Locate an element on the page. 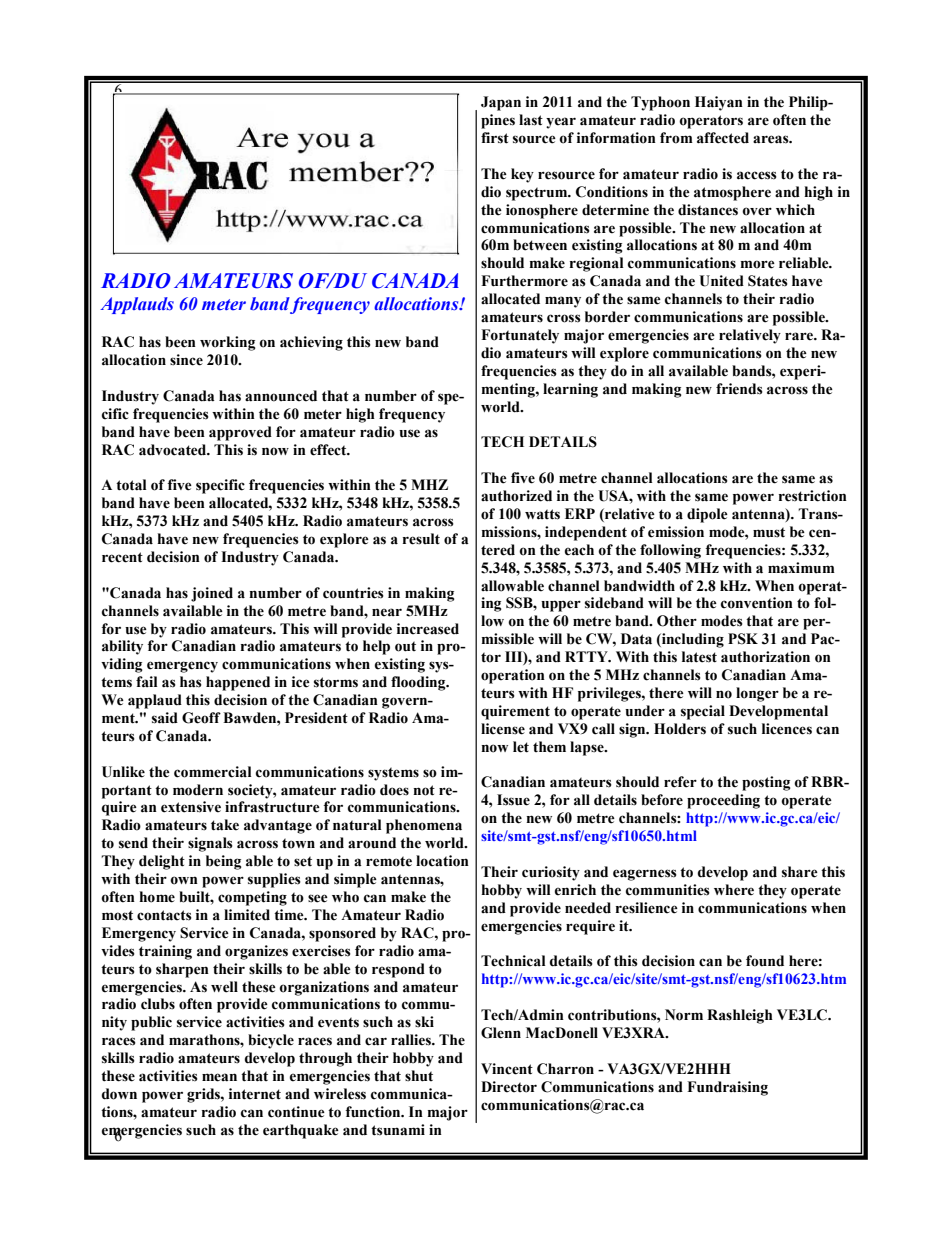 Image resolution: width=952 pixels, height=1233 pixels. first is located at coordinates (495, 138).
